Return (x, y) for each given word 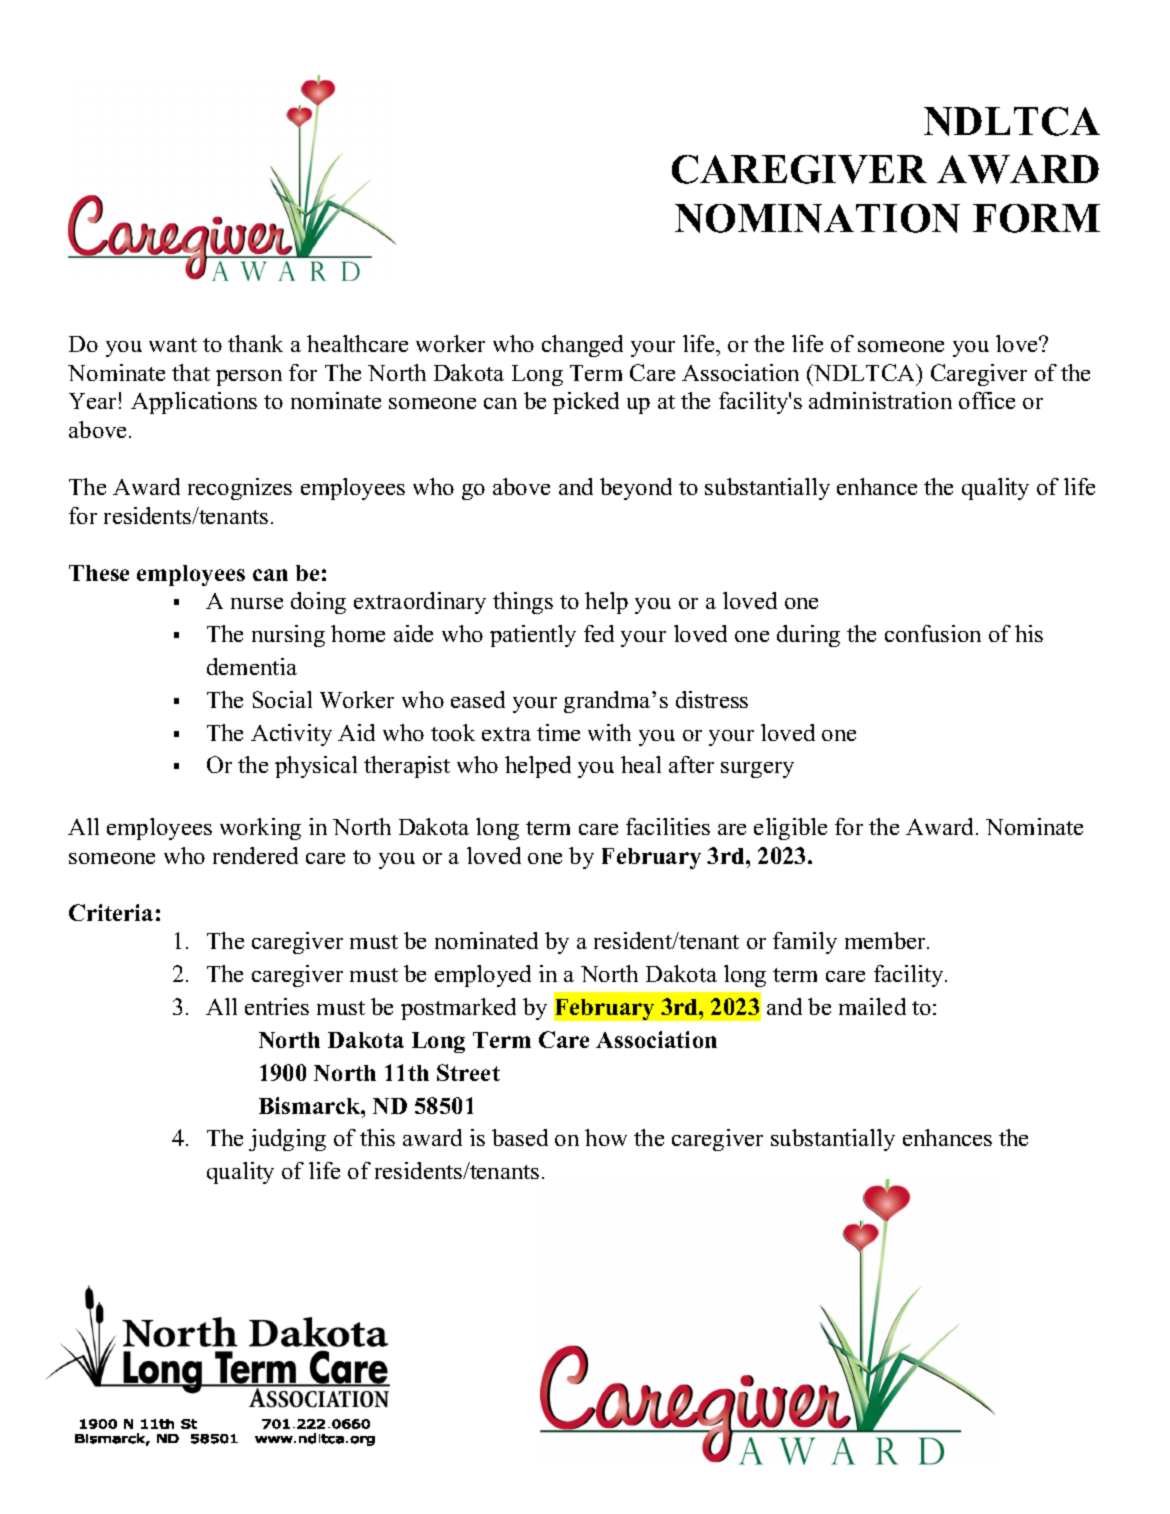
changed (582, 346)
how (606, 1137)
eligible (790, 829)
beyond (636, 489)
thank (255, 343)
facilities (668, 826)
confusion (933, 633)
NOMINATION (817, 218)
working (260, 829)
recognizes (240, 489)
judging (287, 1140)
